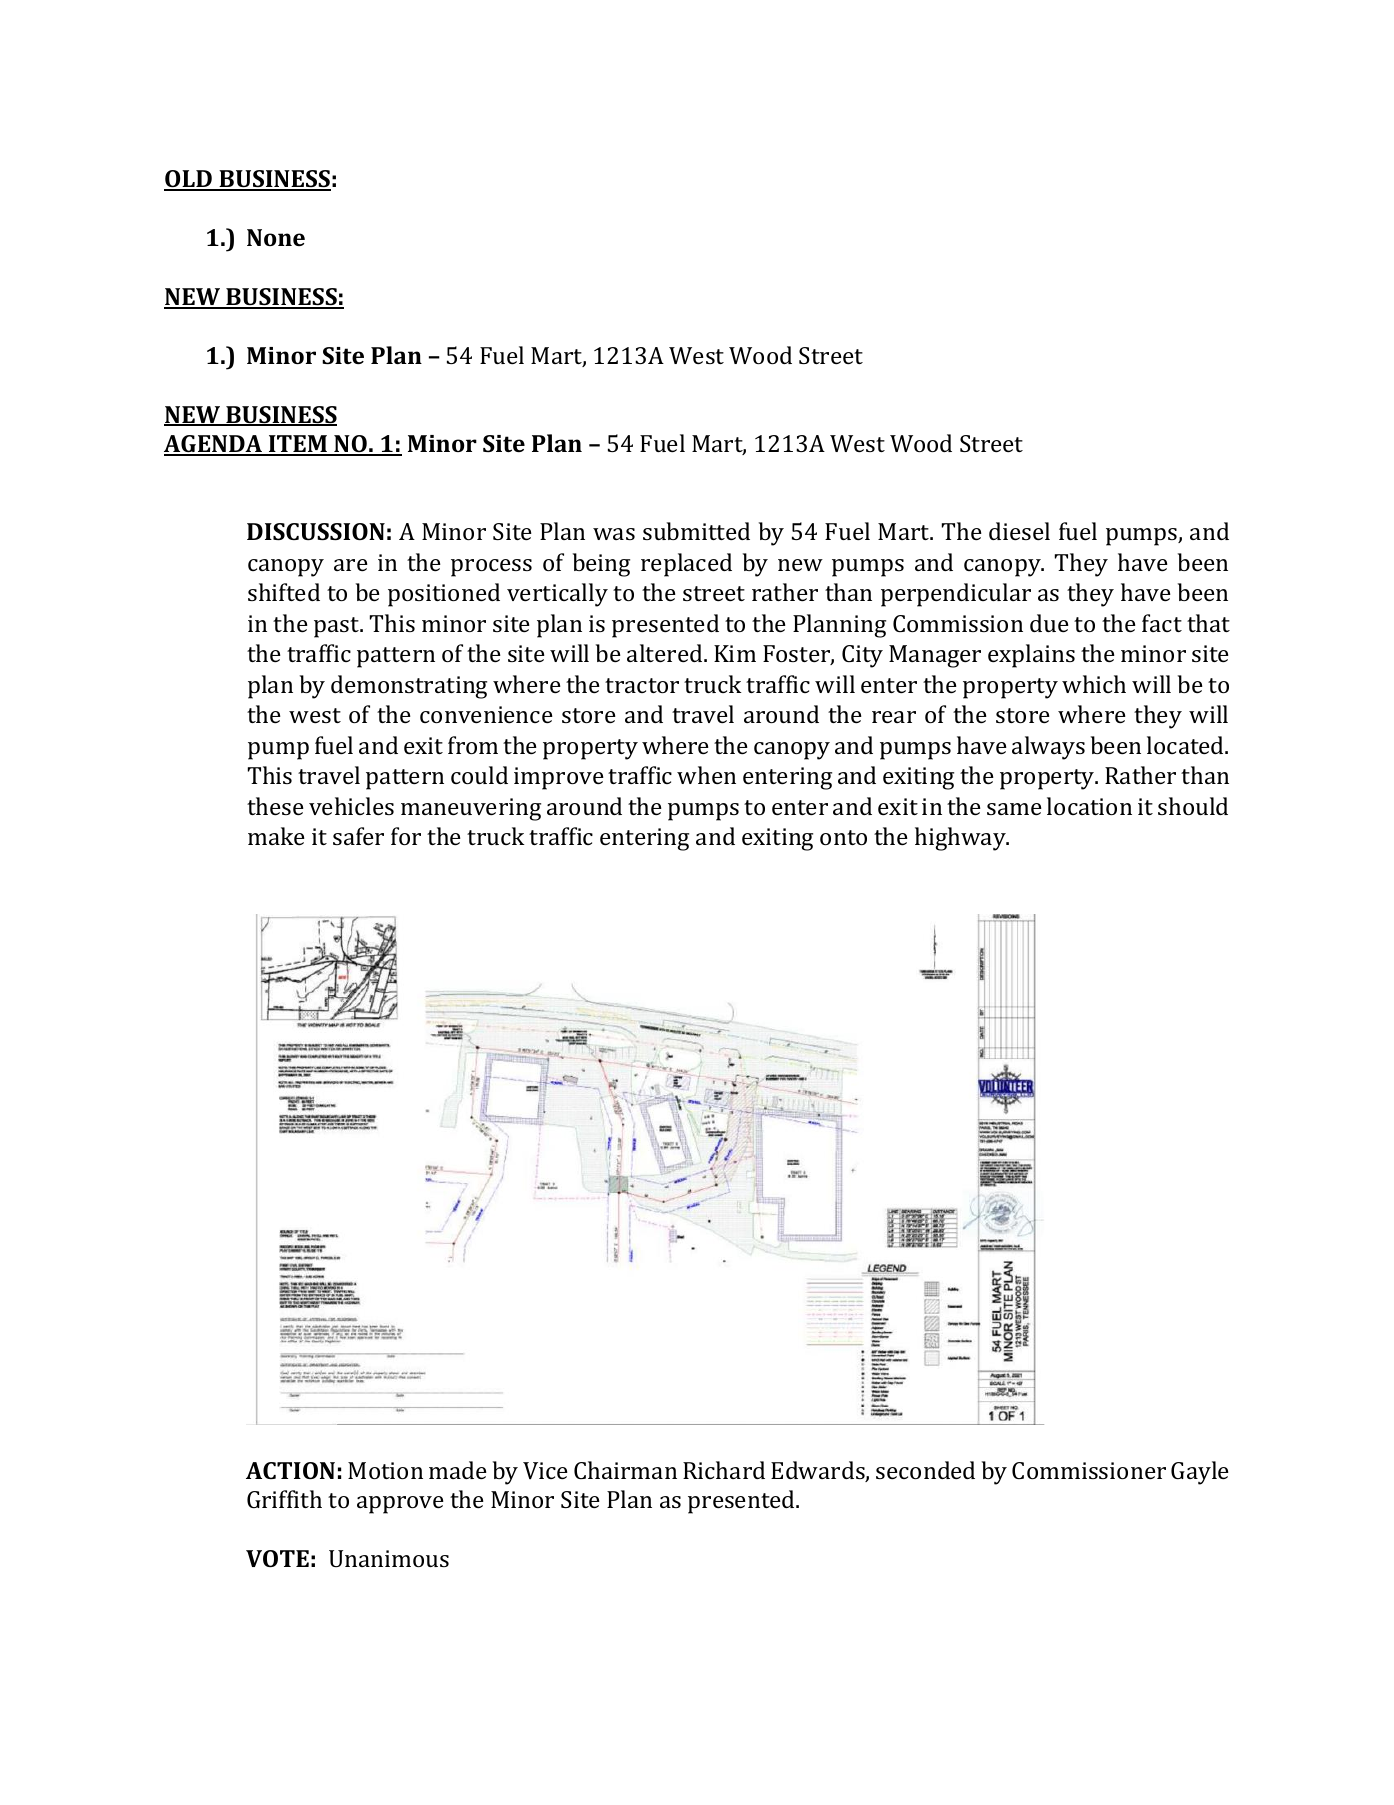 The height and width of the screenshot is (1805, 1394). I want to click on Griffith, so click(284, 1499).
